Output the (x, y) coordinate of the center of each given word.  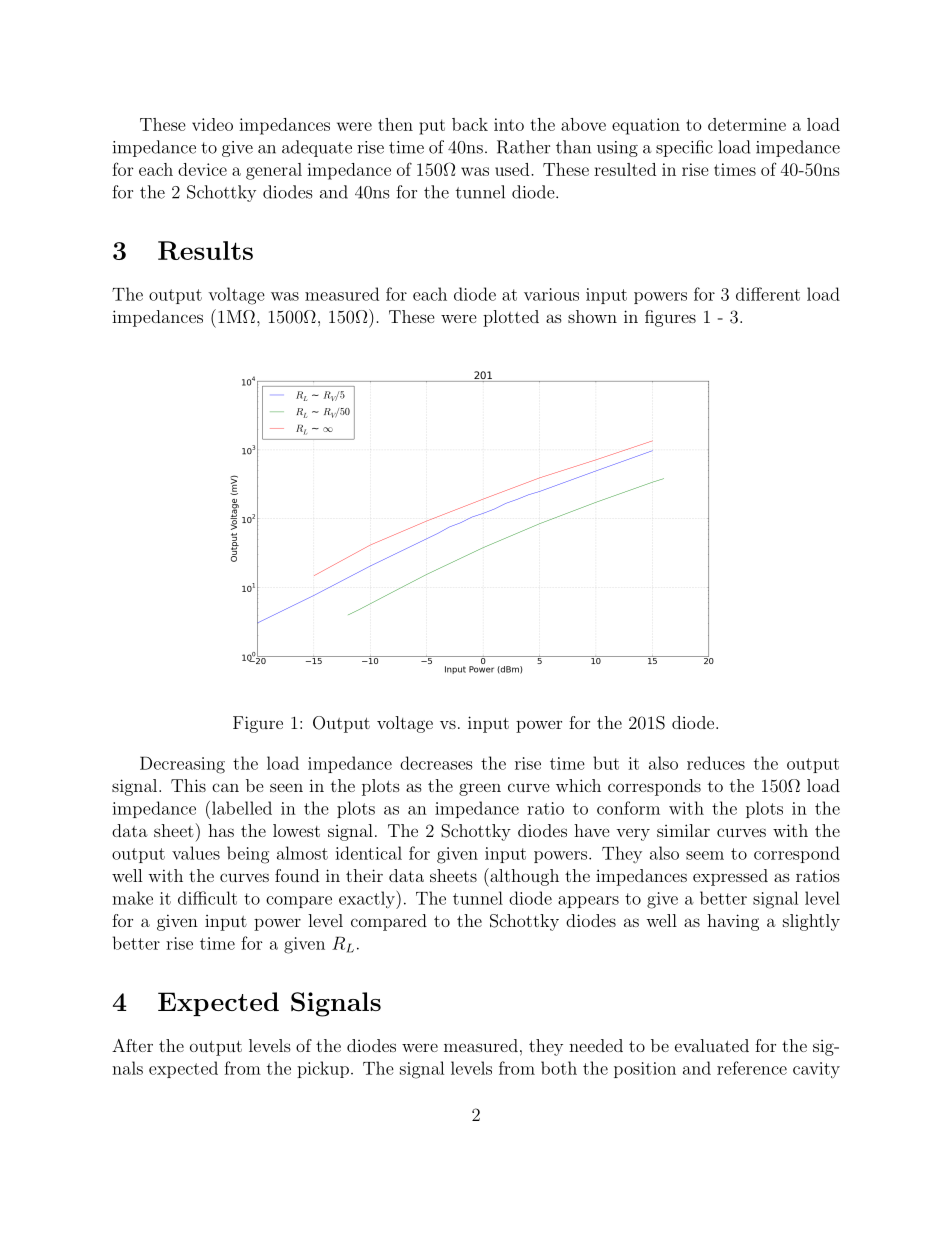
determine (747, 124)
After (132, 1045)
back (470, 124)
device (202, 169)
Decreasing (182, 765)
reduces (716, 763)
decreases (436, 763)
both (559, 1068)
